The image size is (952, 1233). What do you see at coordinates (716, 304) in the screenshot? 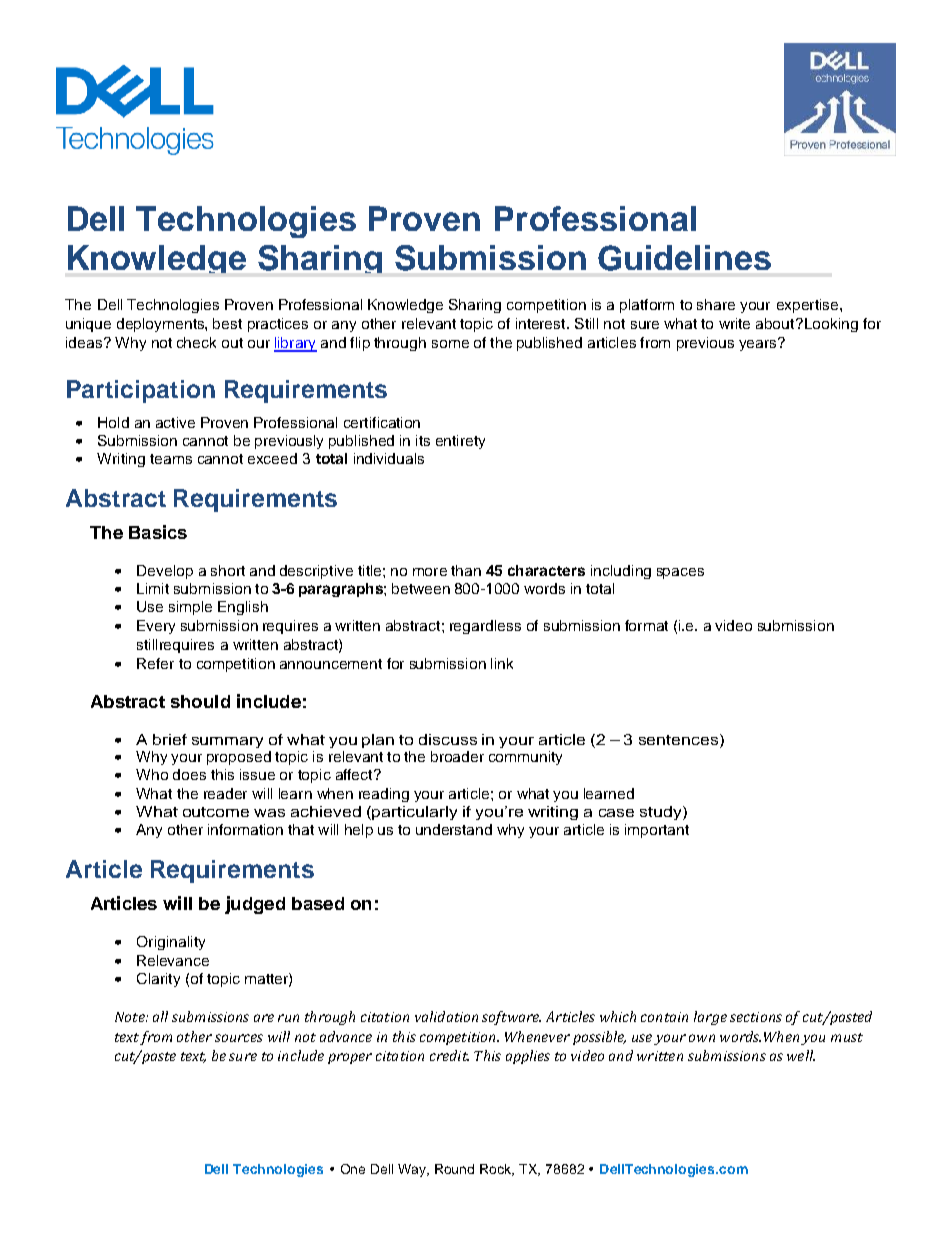
I see `share` at bounding box center [716, 304].
